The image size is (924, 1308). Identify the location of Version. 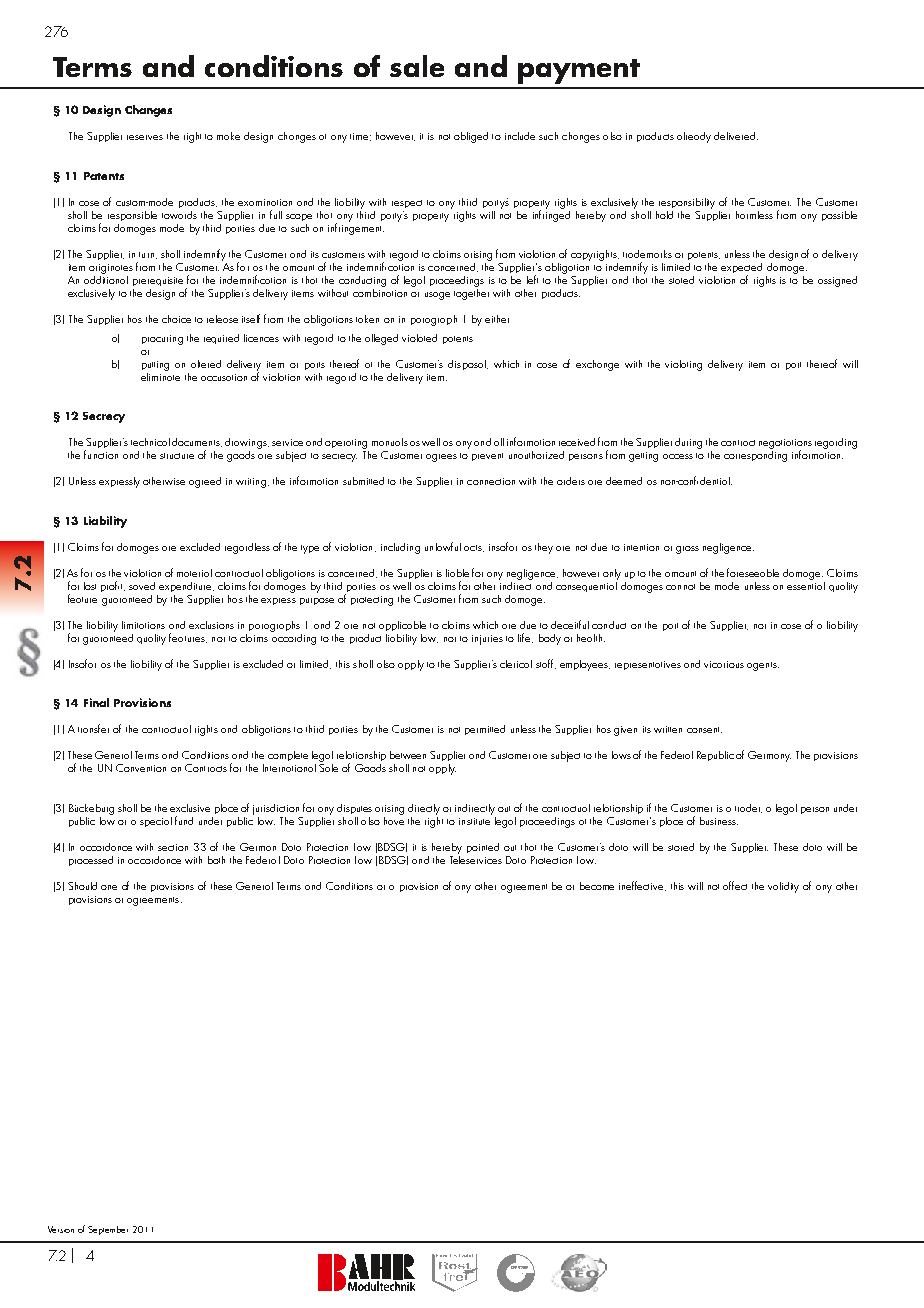
(61, 1229).
